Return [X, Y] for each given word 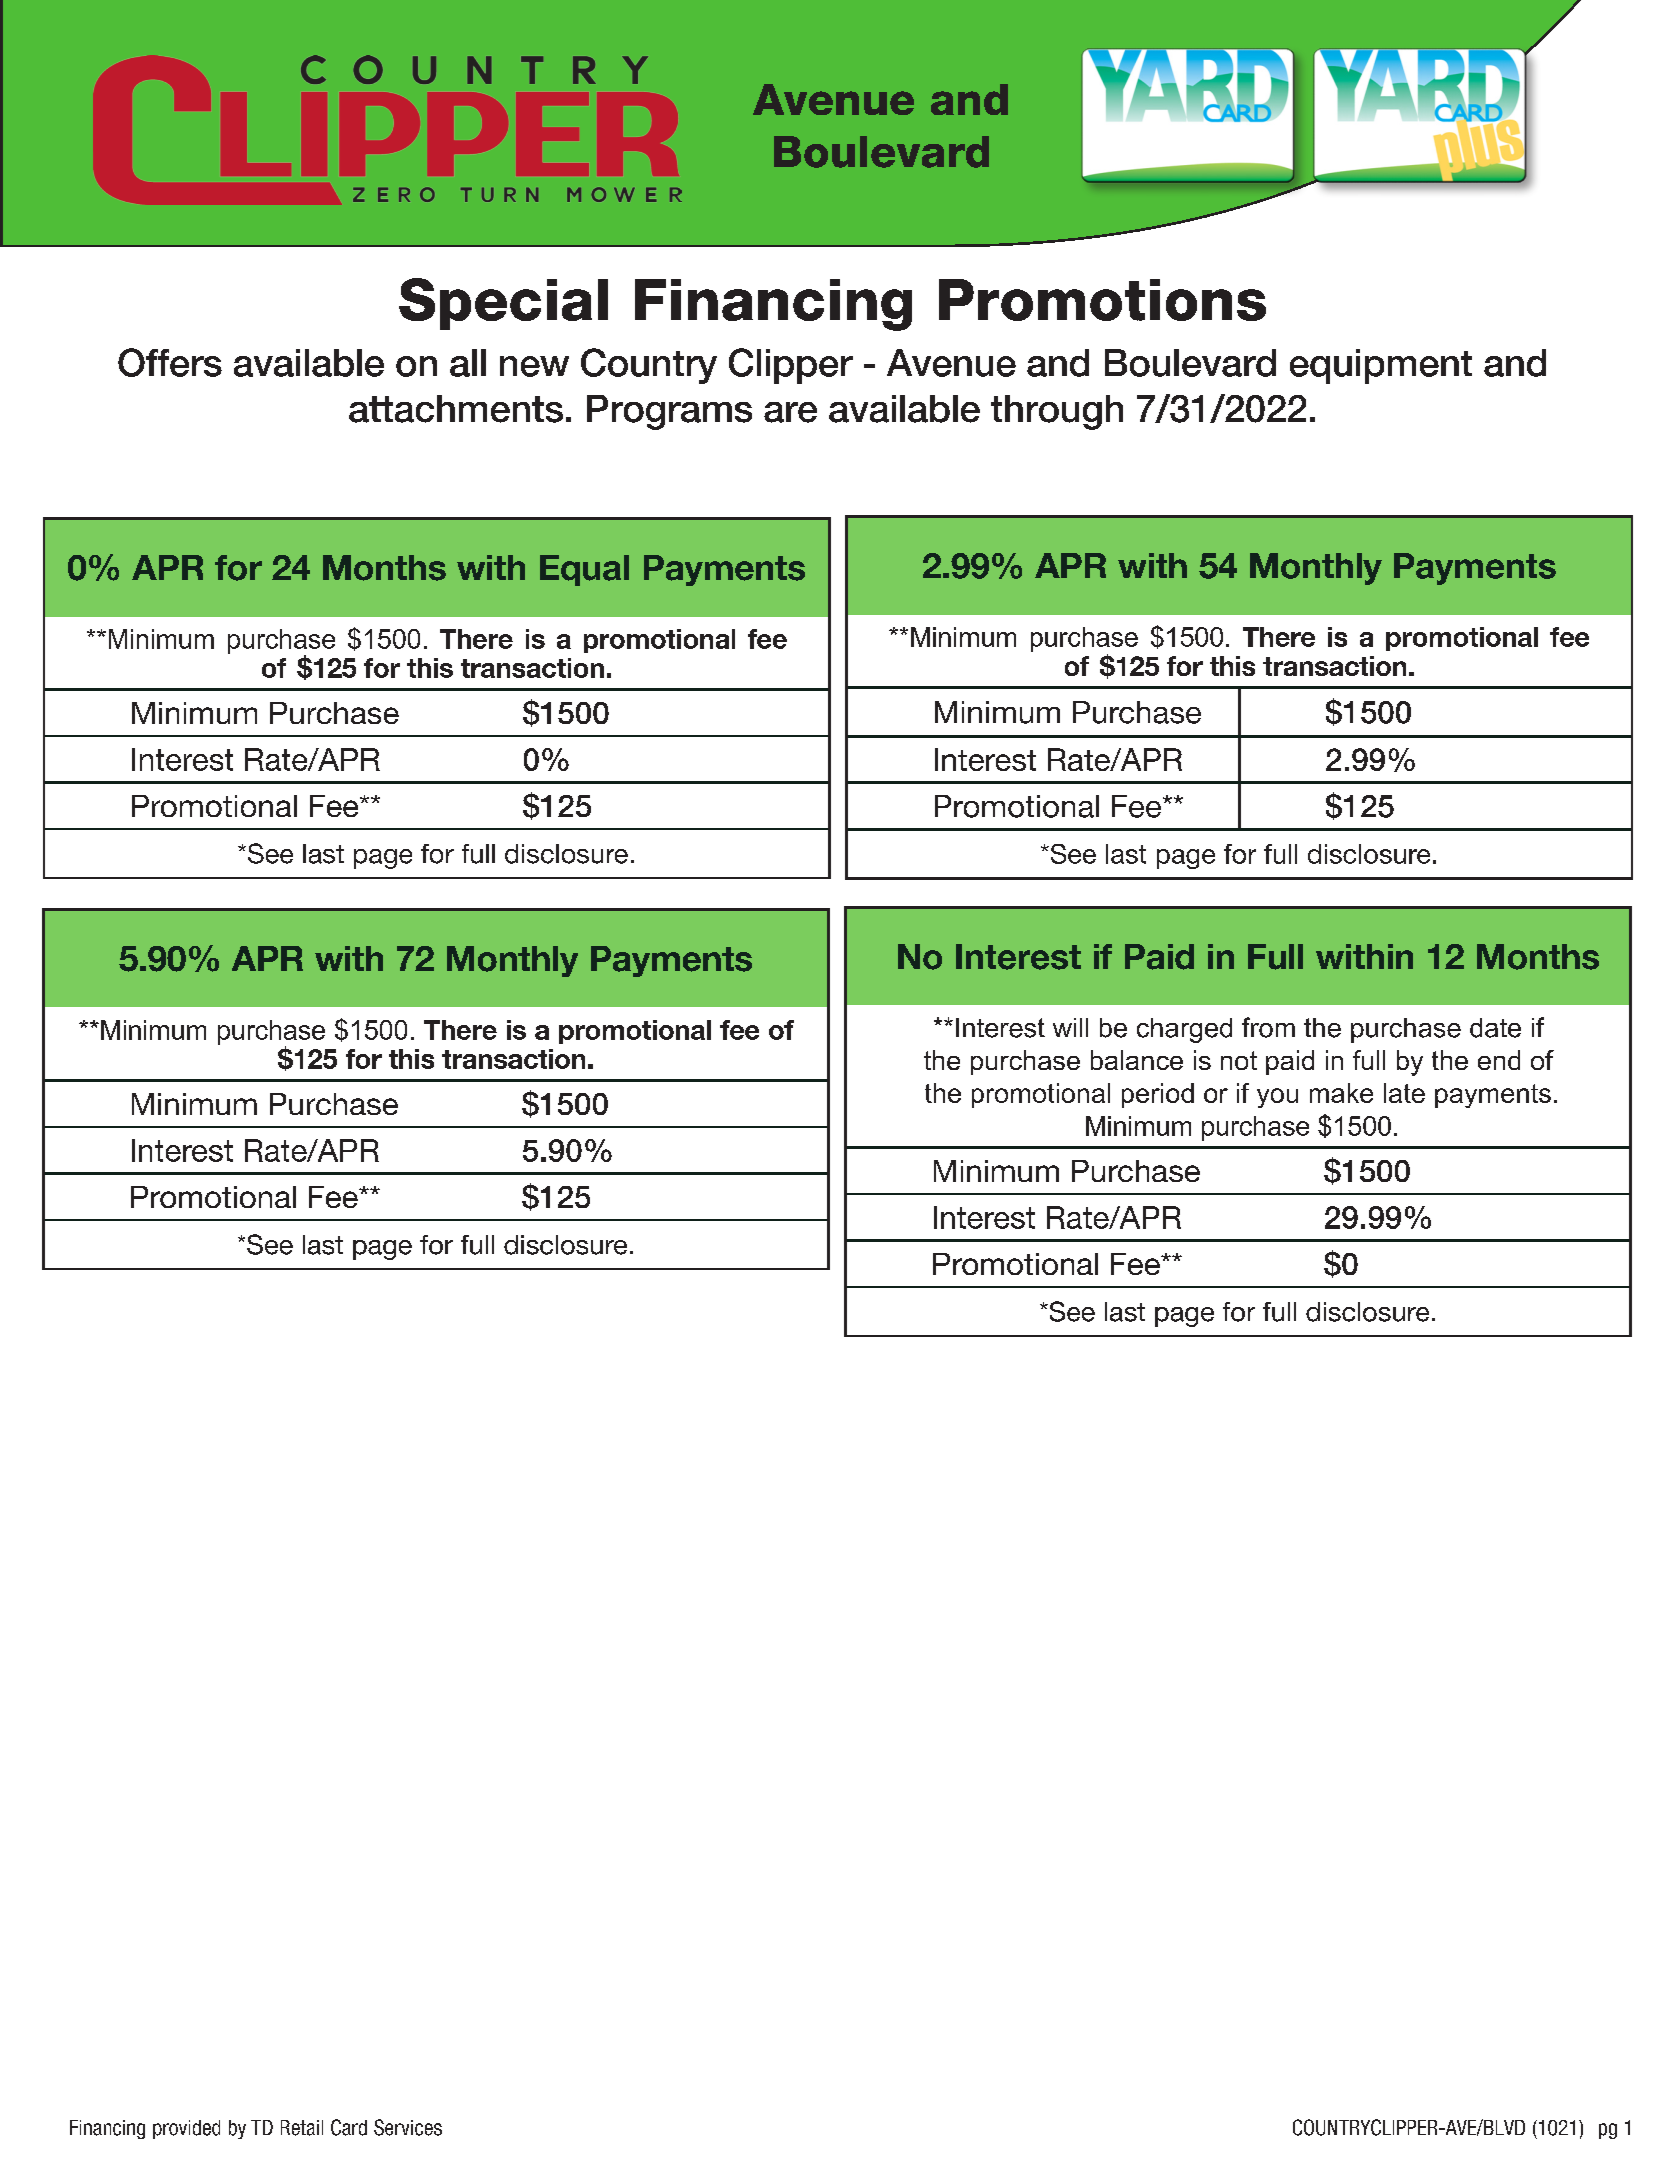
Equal [584, 570]
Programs [669, 412]
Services [408, 2127]
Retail [302, 2128]
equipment [1381, 366]
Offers [170, 362]
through [1057, 412]
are [790, 412]
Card [349, 2127]
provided [186, 2129]
